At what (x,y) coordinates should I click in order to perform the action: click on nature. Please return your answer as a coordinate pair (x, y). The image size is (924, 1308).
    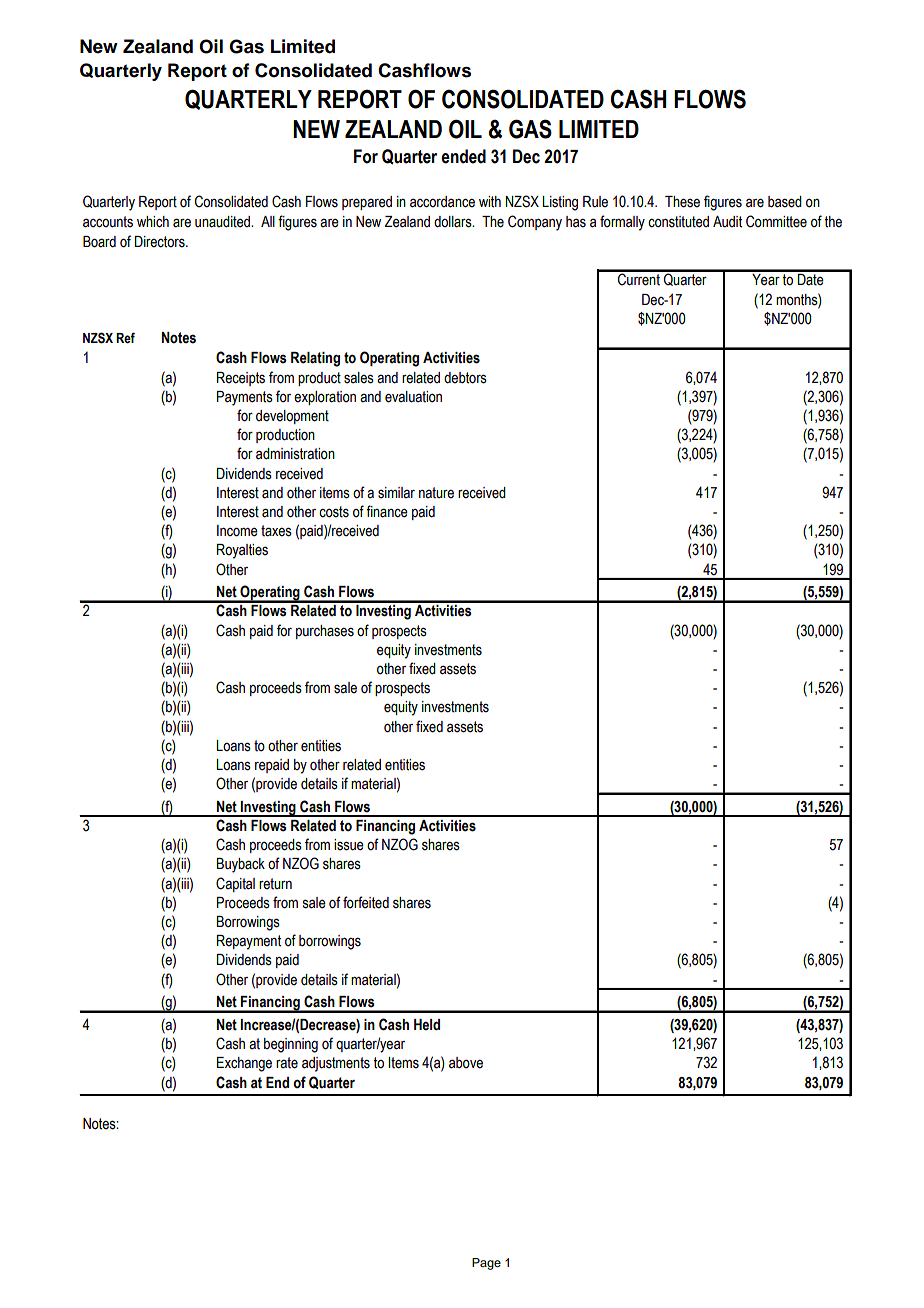
    Looking at the image, I should click on (436, 493).
